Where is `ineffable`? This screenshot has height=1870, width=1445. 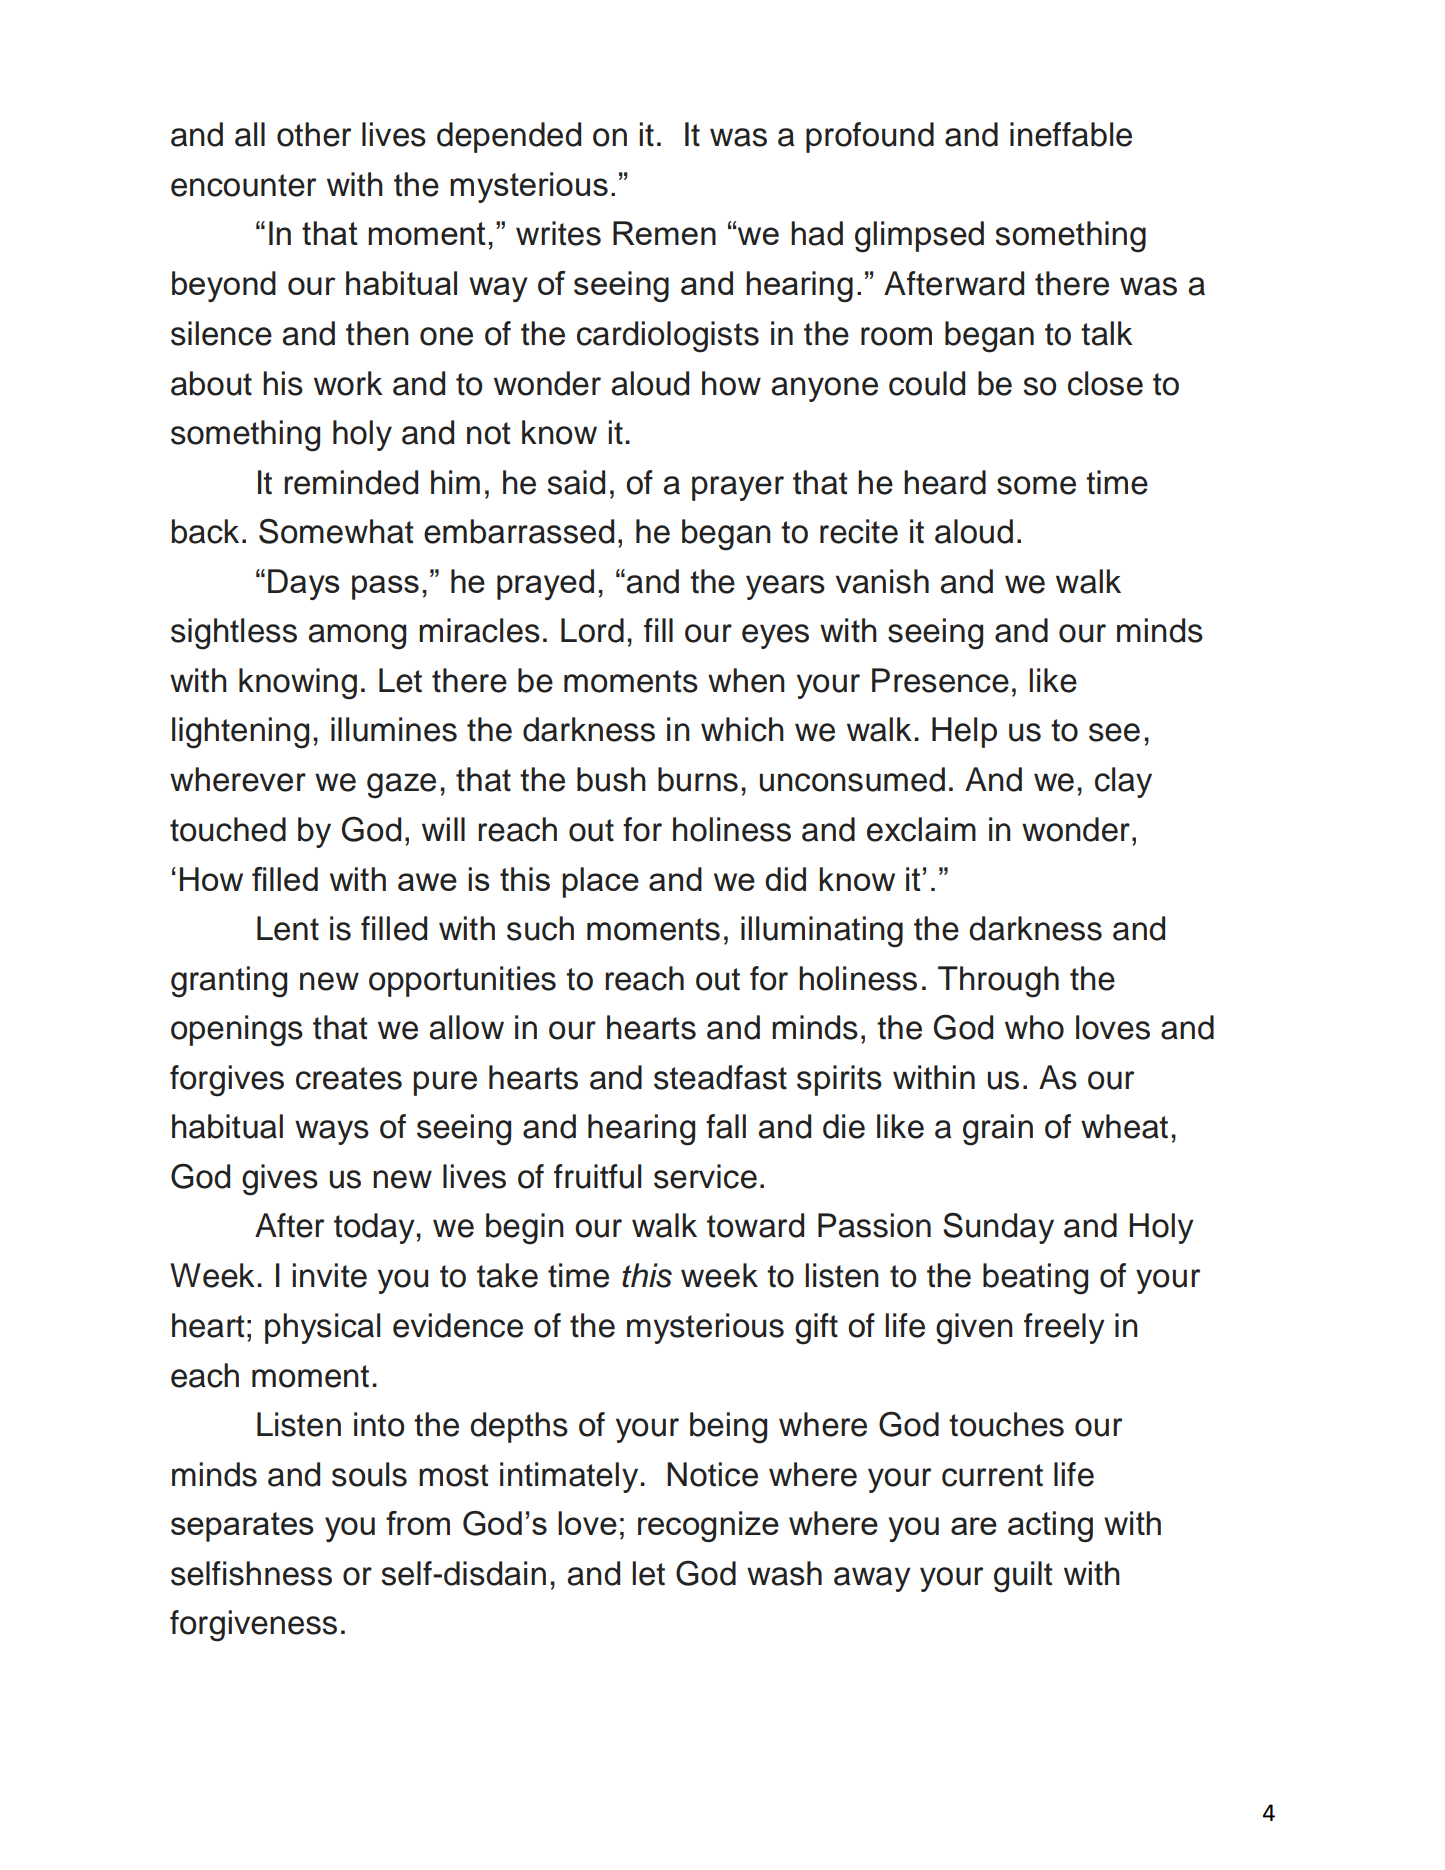
ineffable is located at coordinates (1071, 134).
